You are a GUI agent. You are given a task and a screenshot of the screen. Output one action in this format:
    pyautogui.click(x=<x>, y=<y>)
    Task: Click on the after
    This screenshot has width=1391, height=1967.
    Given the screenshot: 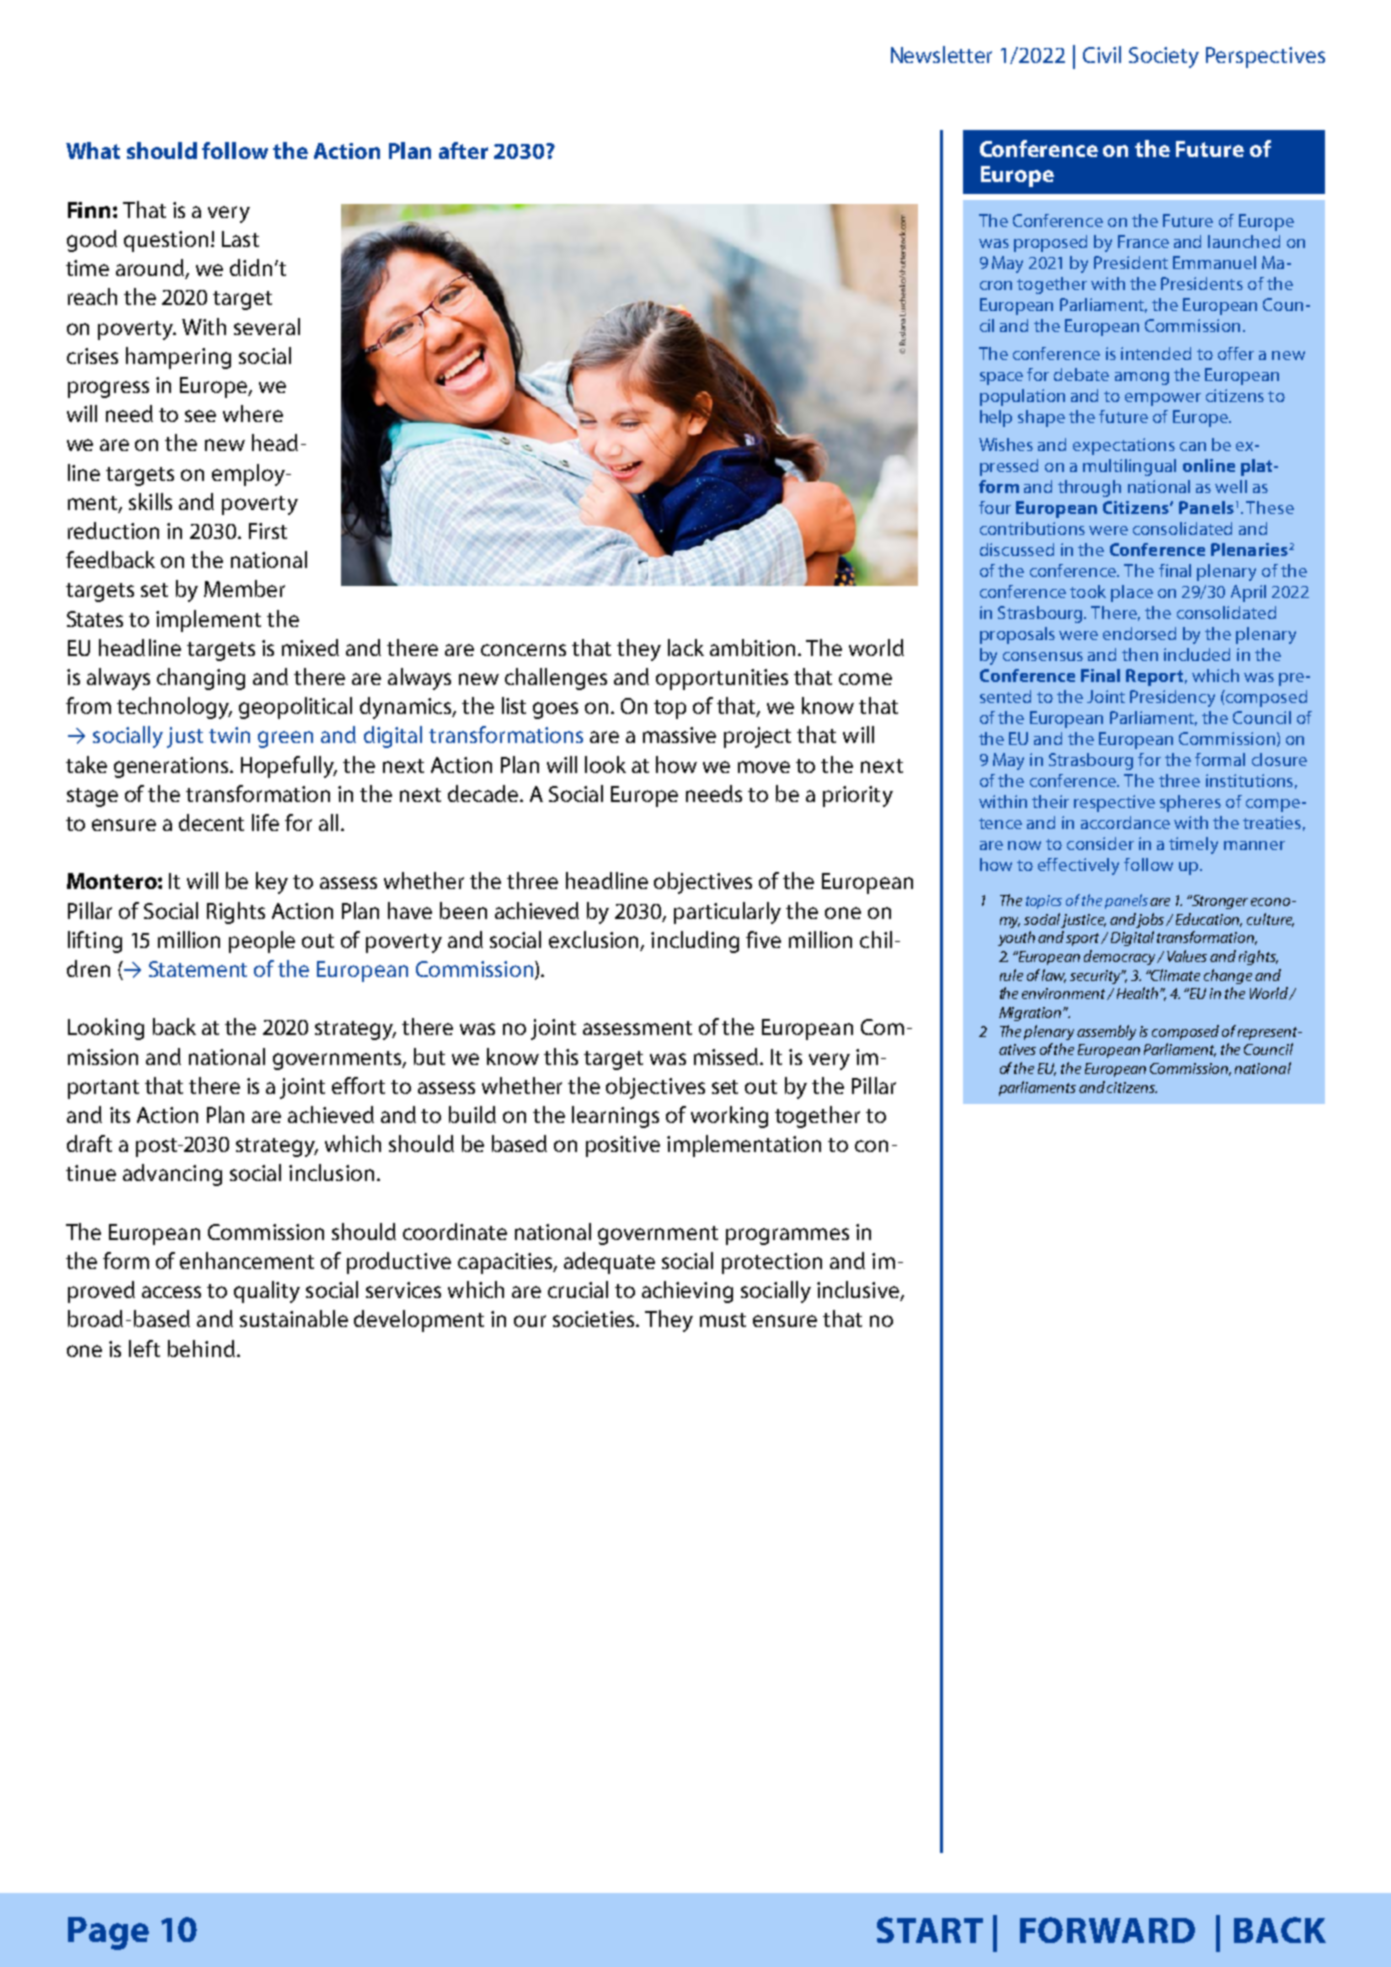 What is the action you would take?
    pyautogui.click(x=463, y=150)
